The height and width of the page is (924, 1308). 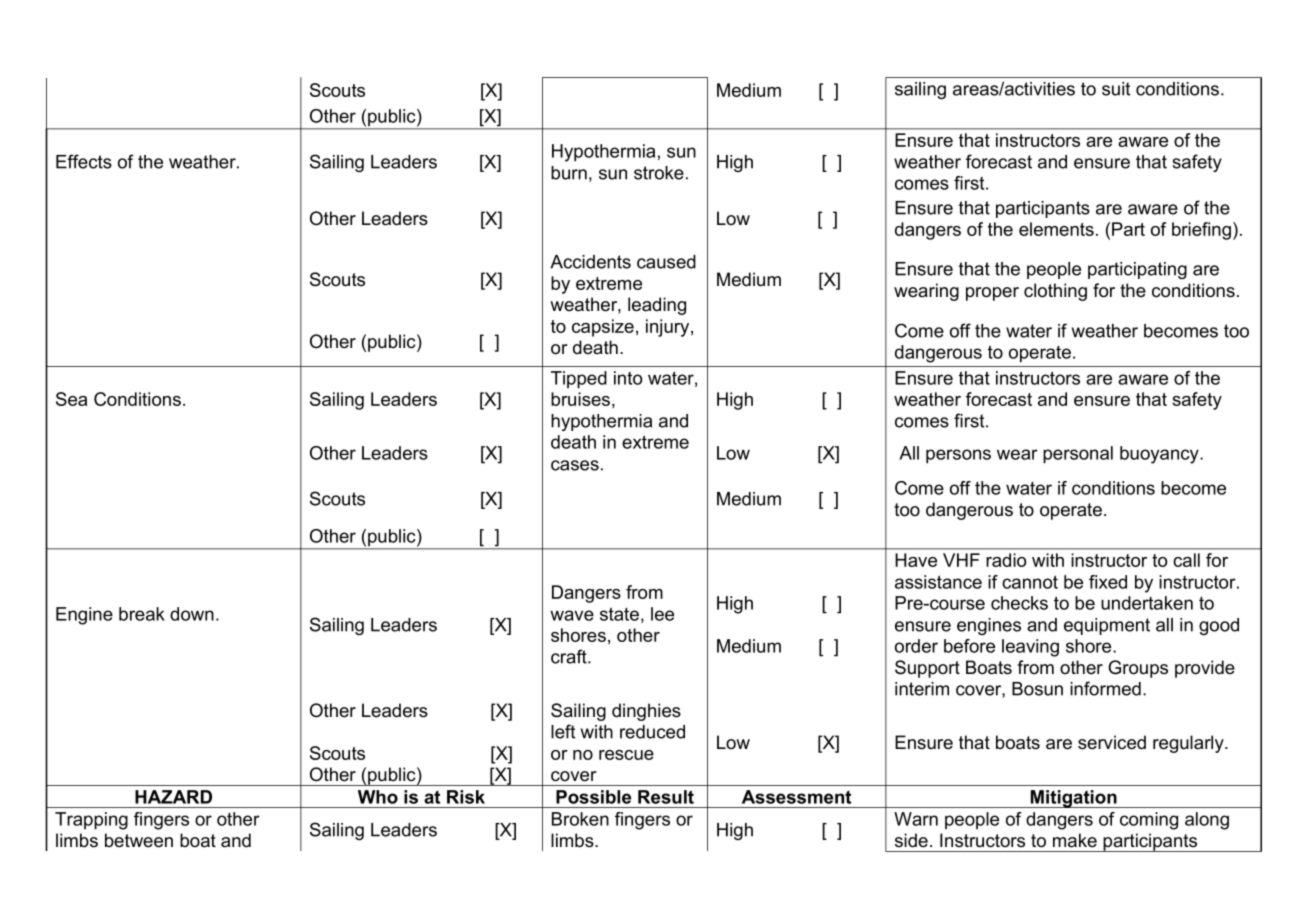 I want to click on HAZARD, so click(x=173, y=797).
